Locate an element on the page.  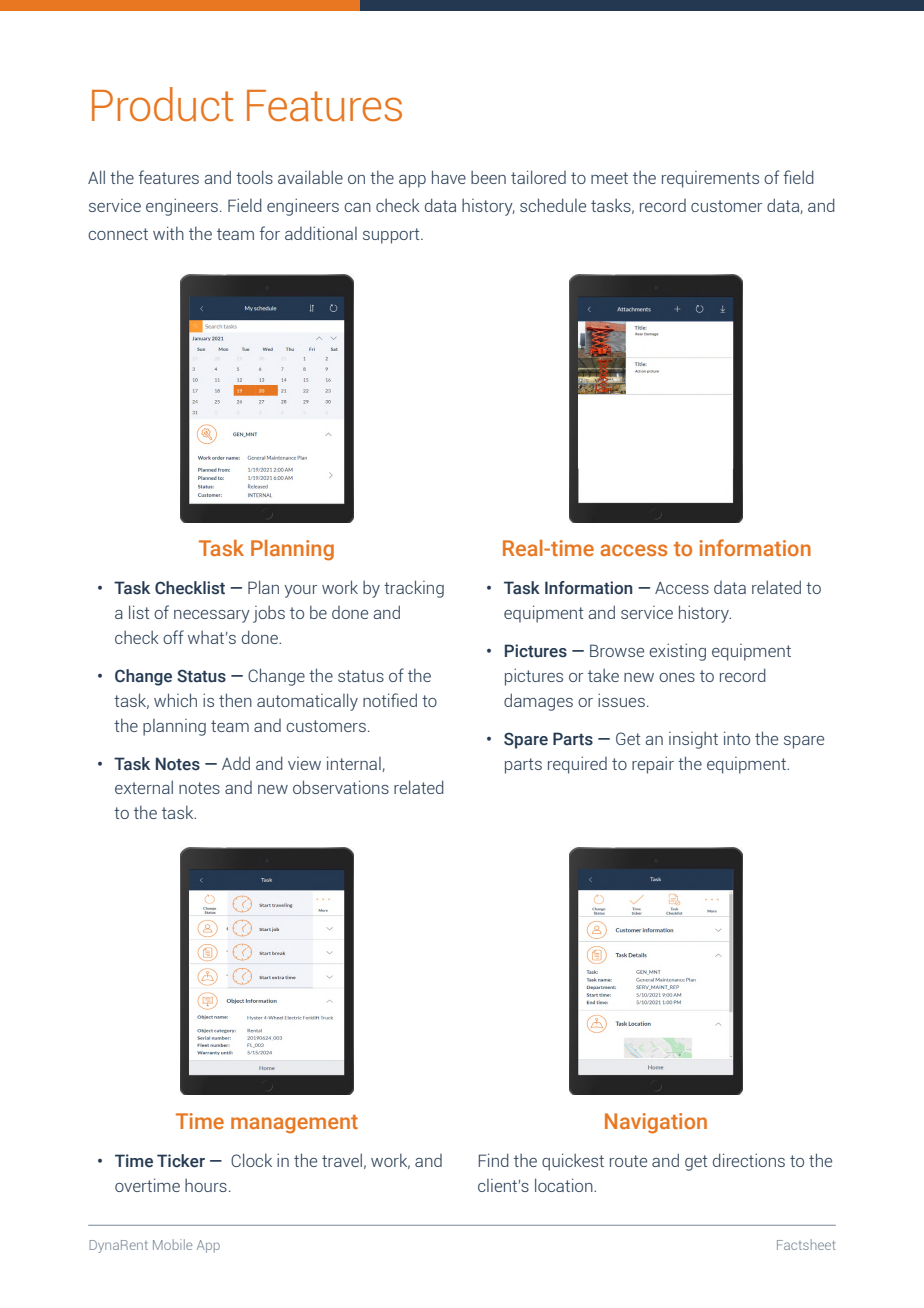
Product is located at coordinates (162, 104).
